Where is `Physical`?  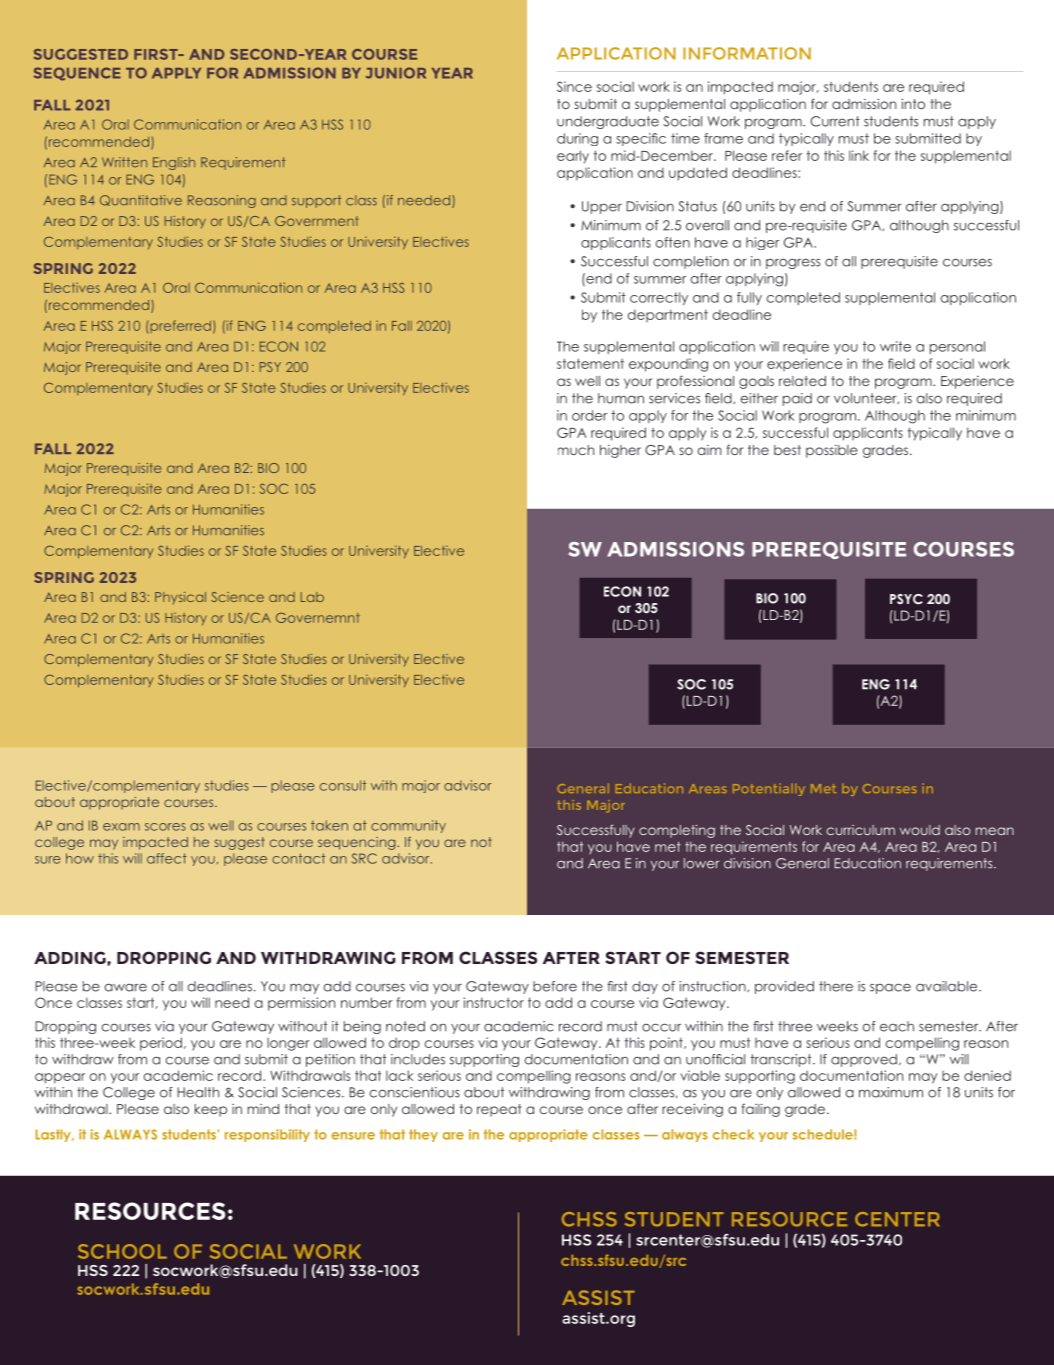 Physical is located at coordinates (180, 598).
